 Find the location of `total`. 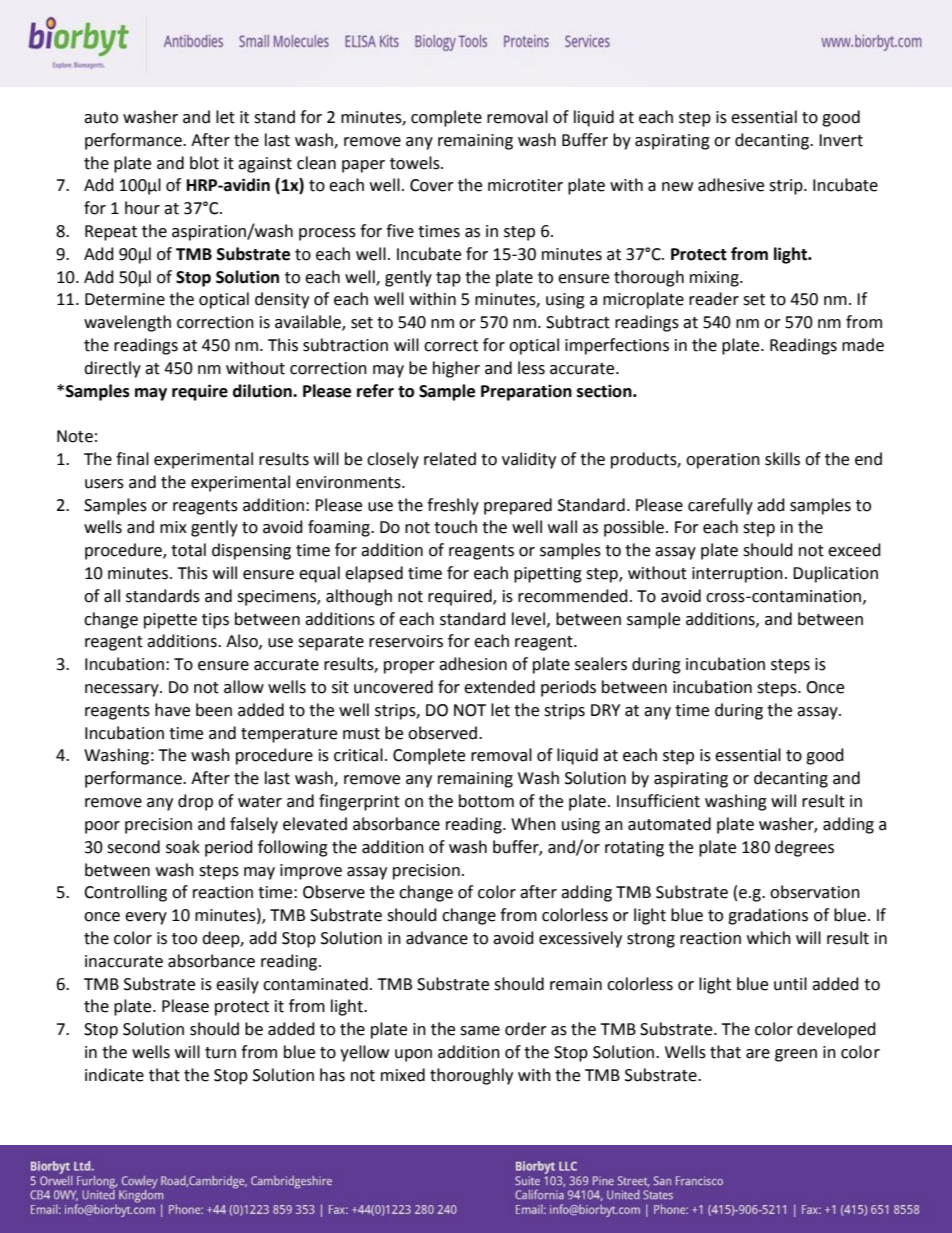

total is located at coordinates (188, 550).
